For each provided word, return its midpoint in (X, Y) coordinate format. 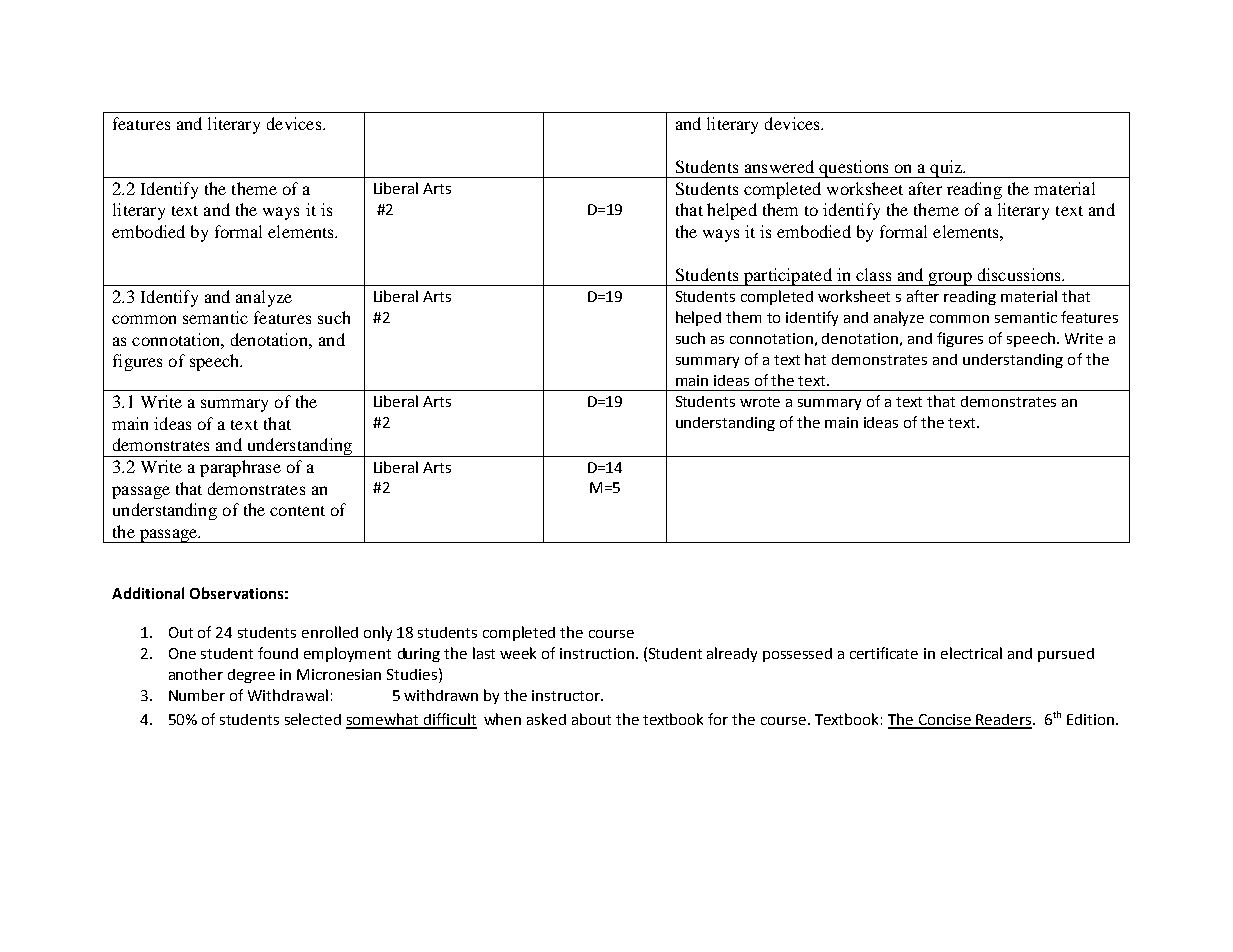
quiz (946, 169)
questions (854, 169)
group (950, 279)
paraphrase (240, 468)
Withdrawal (288, 695)
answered (779, 166)
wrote (760, 402)
